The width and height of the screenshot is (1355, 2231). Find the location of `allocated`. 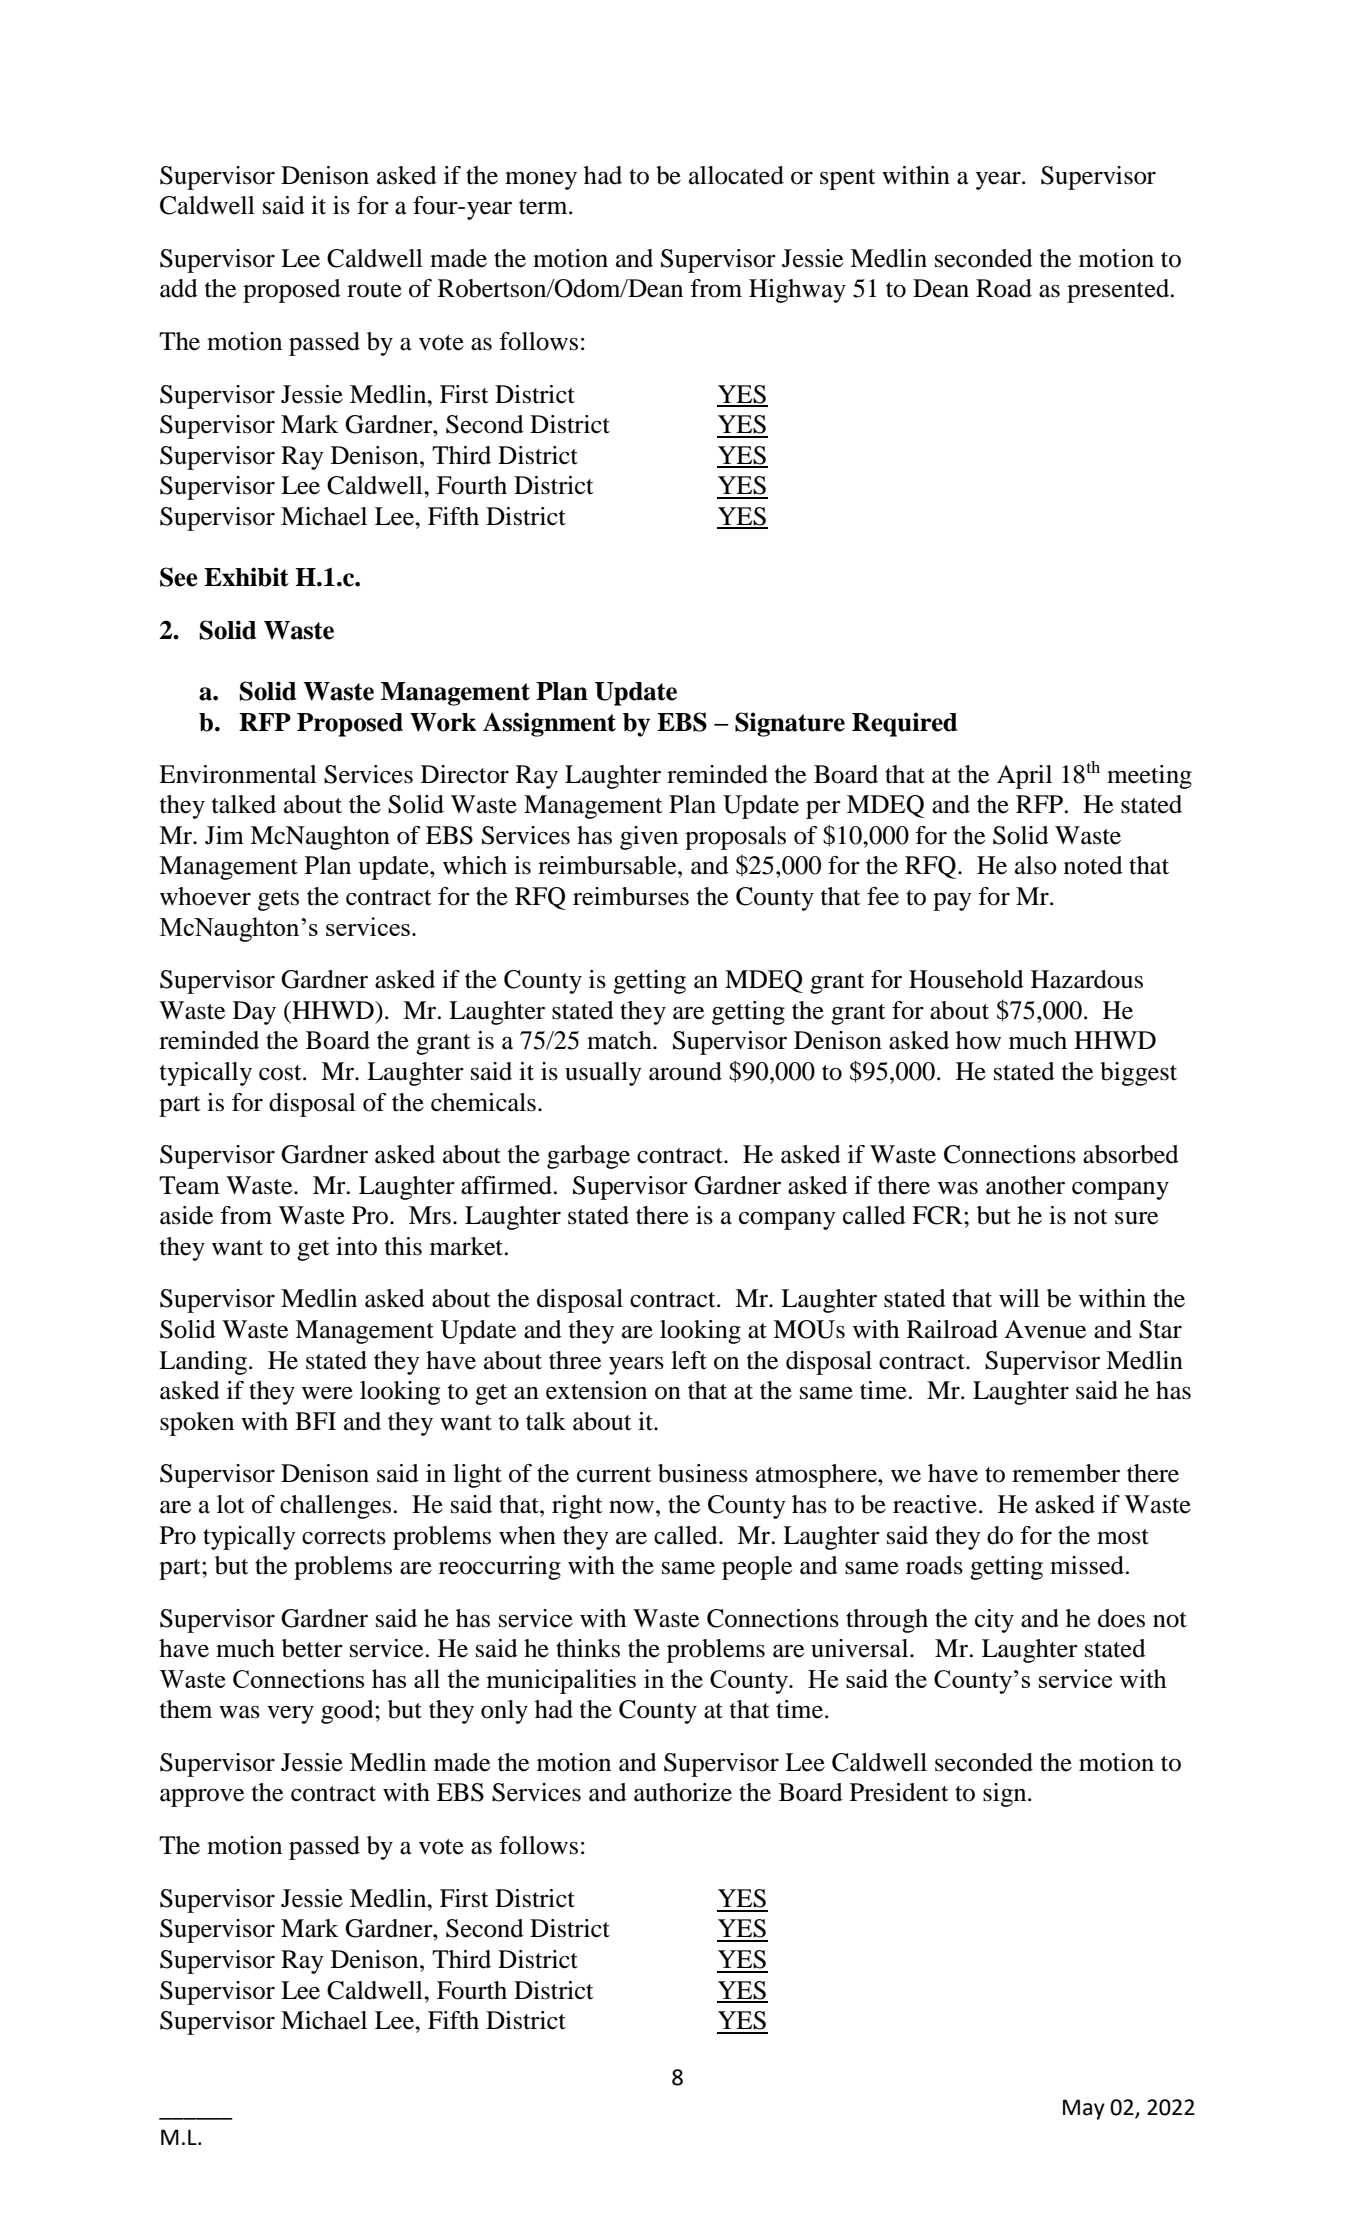

allocated is located at coordinates (736, 175).
